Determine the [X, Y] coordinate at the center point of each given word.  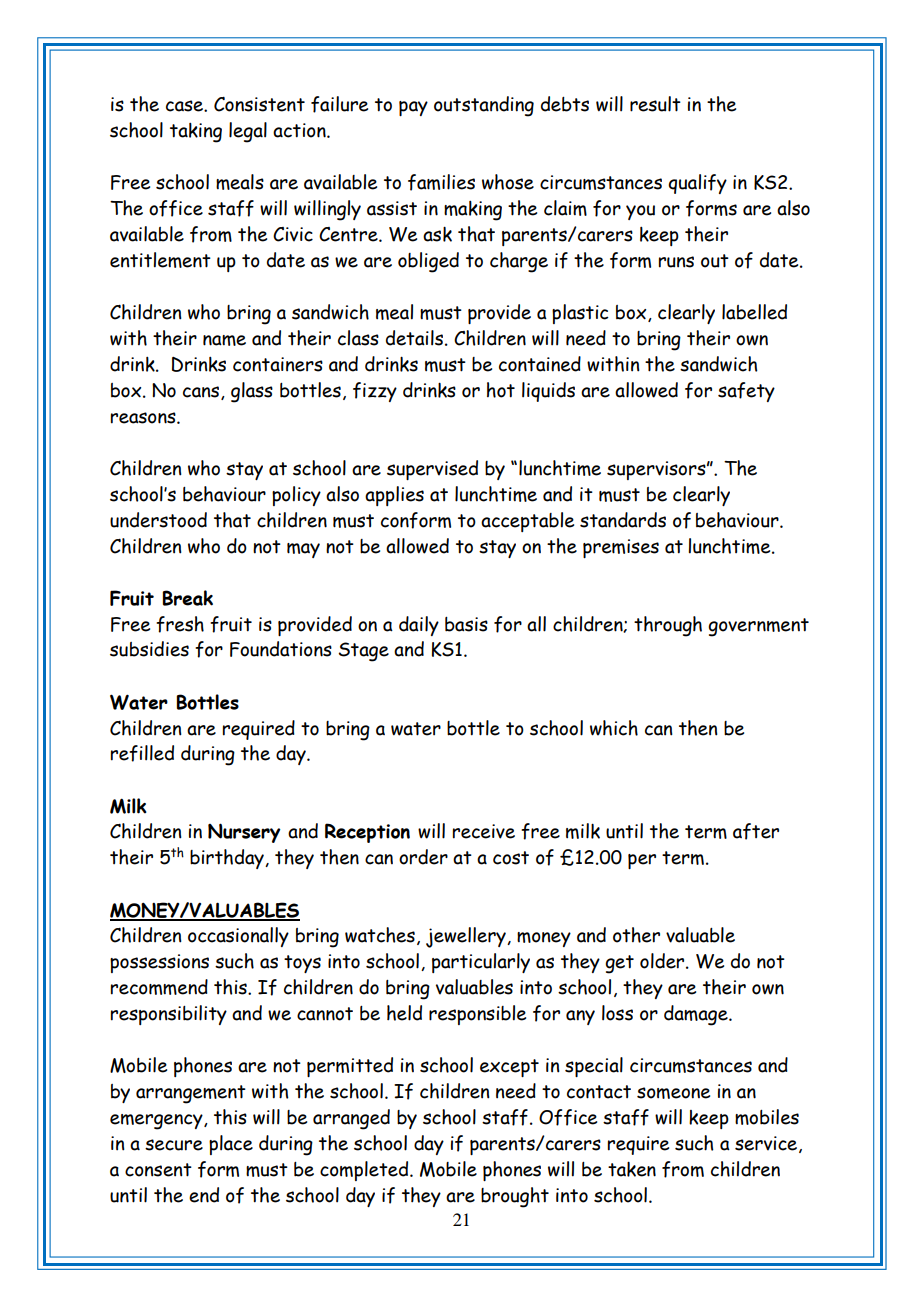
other [636, 935]
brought [515, 1197]
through [668, 626]
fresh [180, 624]
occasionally [238, 937]
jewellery [467, 937]
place [231, 1145]
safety [746, 392]
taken [632, 1169]
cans [202, 393]
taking [196, 133]
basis [466, 624]
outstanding [484, 106]
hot [501, 390]
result [655, 104]
